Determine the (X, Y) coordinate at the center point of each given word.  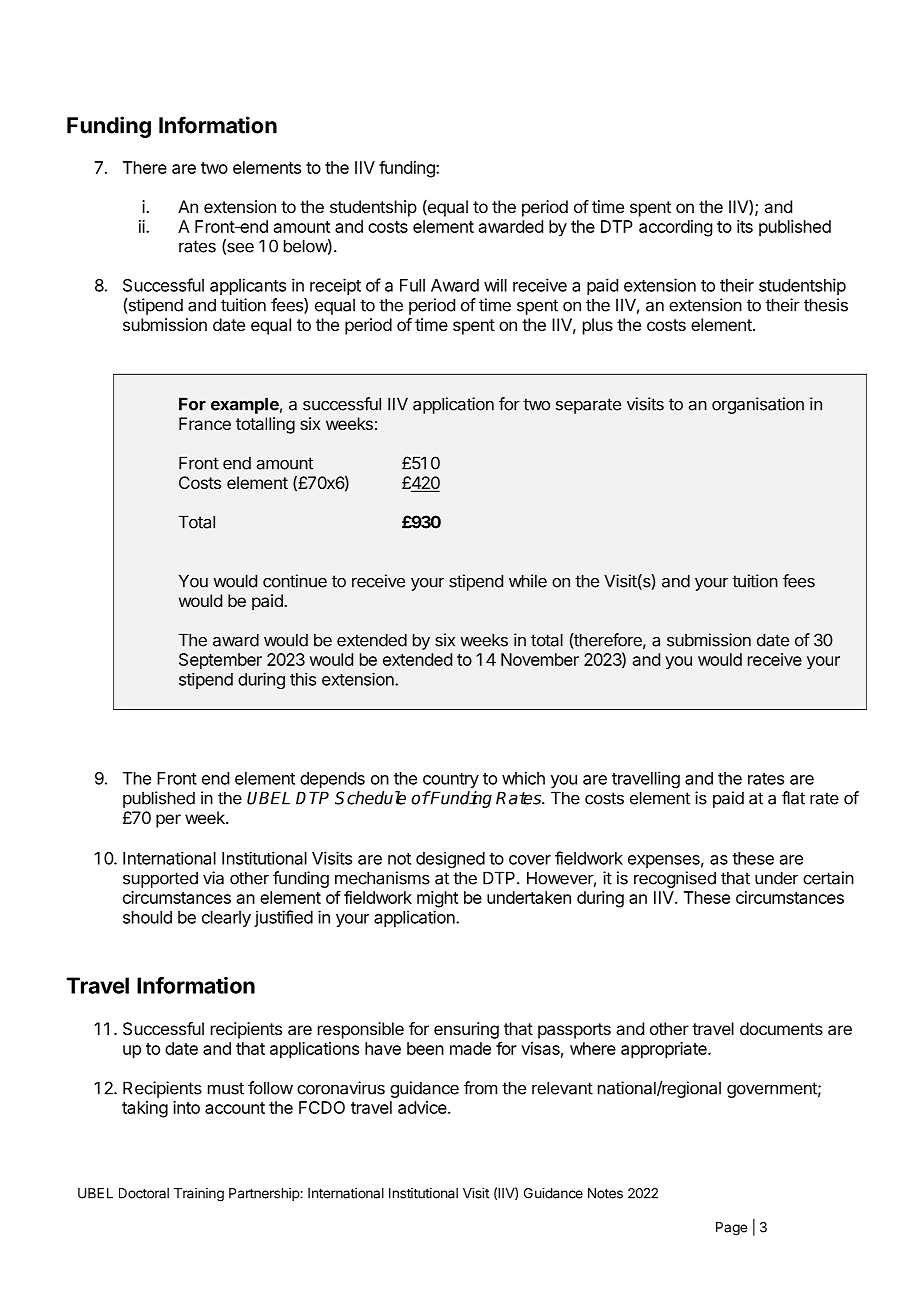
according (675, 228)
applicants (248, 286)
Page (731, 1229)
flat (793, 798)
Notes (605, 1193)
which (523, 778)
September (220, 661)
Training (199, 1195)
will (495, 285)
